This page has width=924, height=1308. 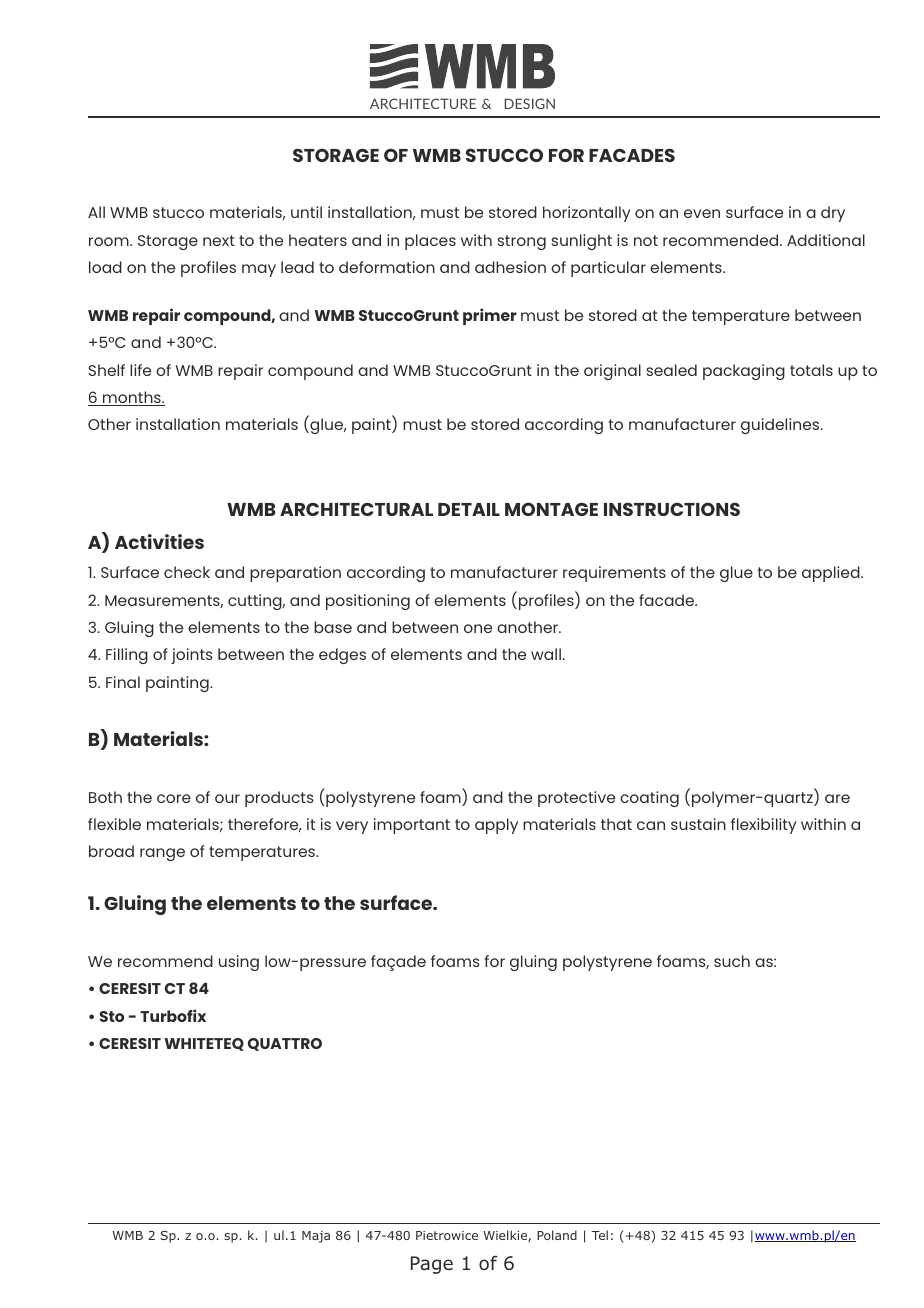 I want to click on ARCHITECTURE, so click(x=423, y=103).
